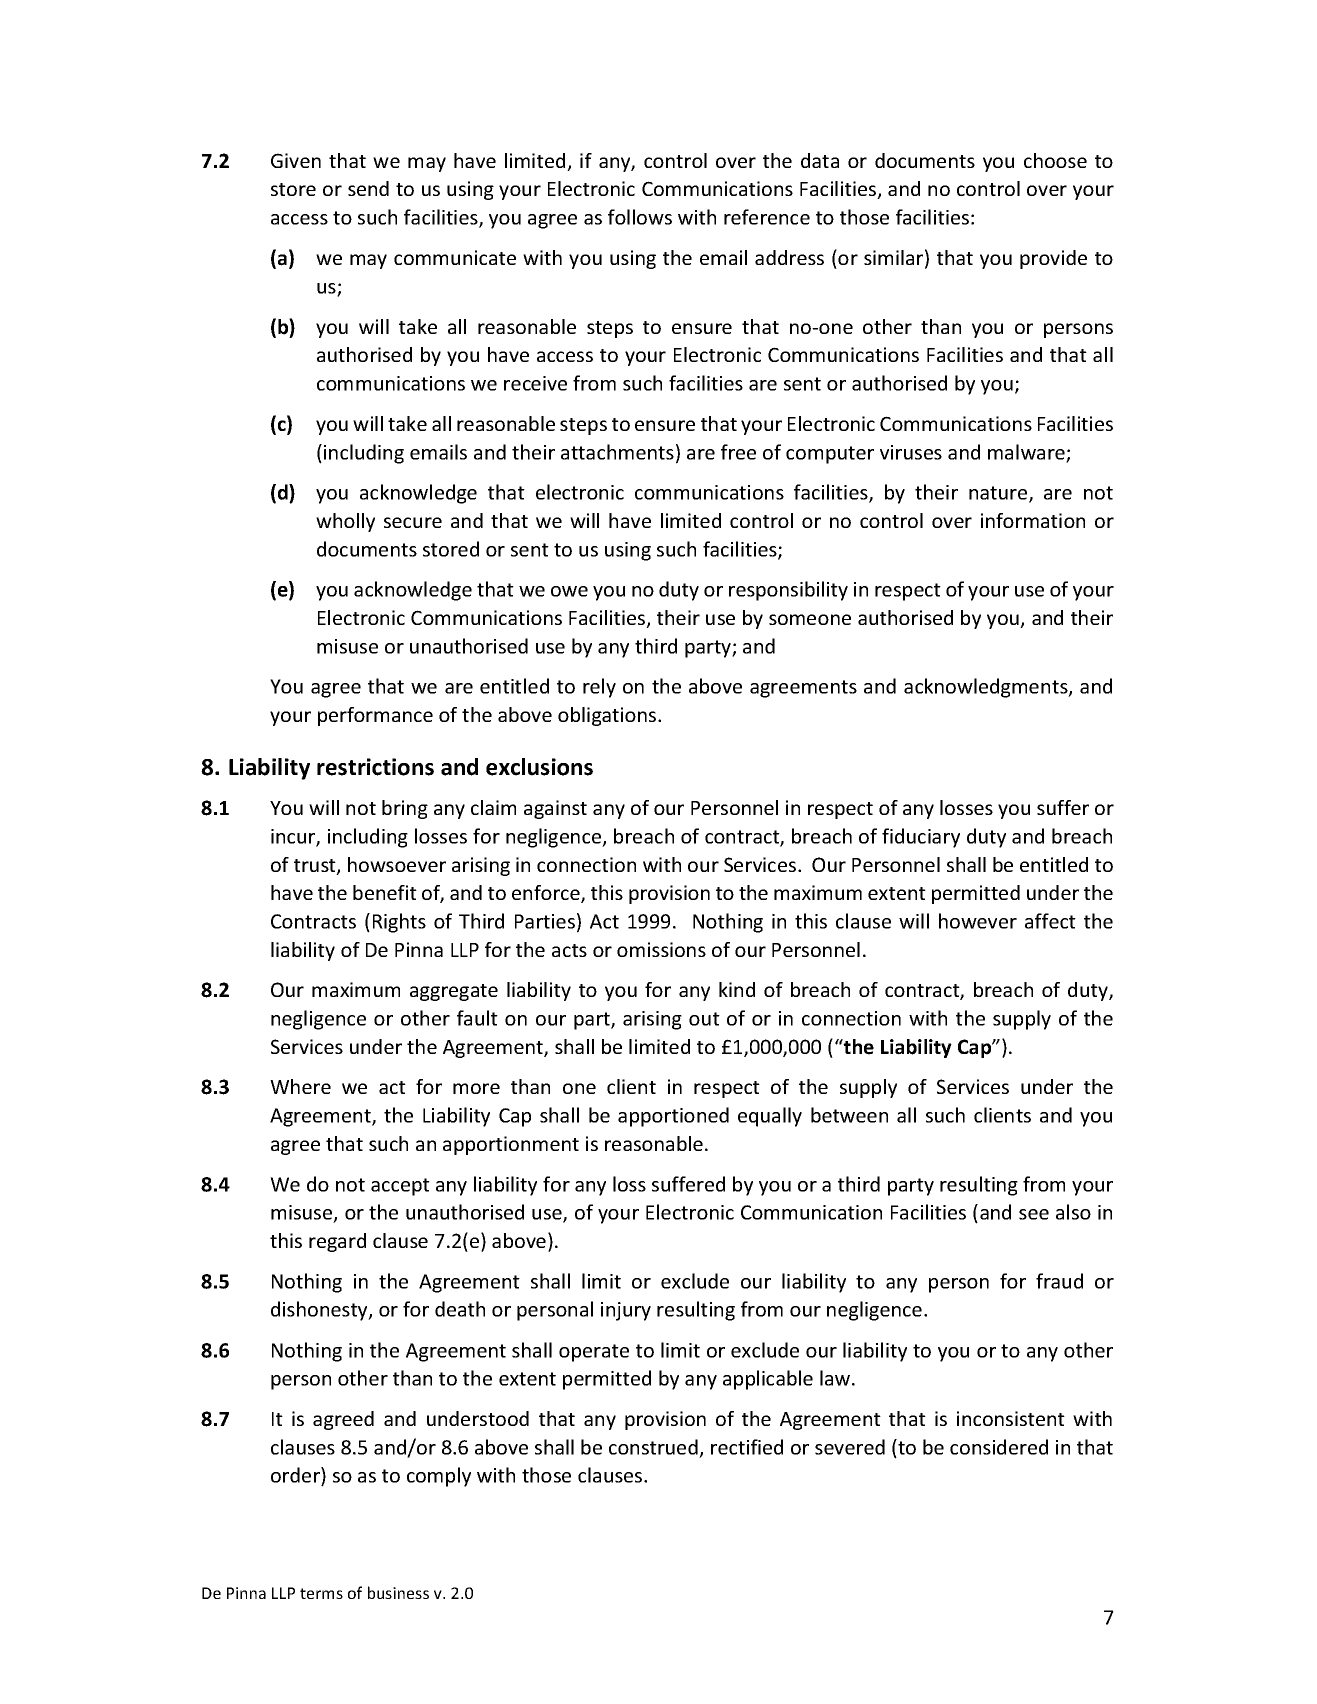  Describe the element at coordinates (397, 864) in the image. I see `howsoever` at that location.
